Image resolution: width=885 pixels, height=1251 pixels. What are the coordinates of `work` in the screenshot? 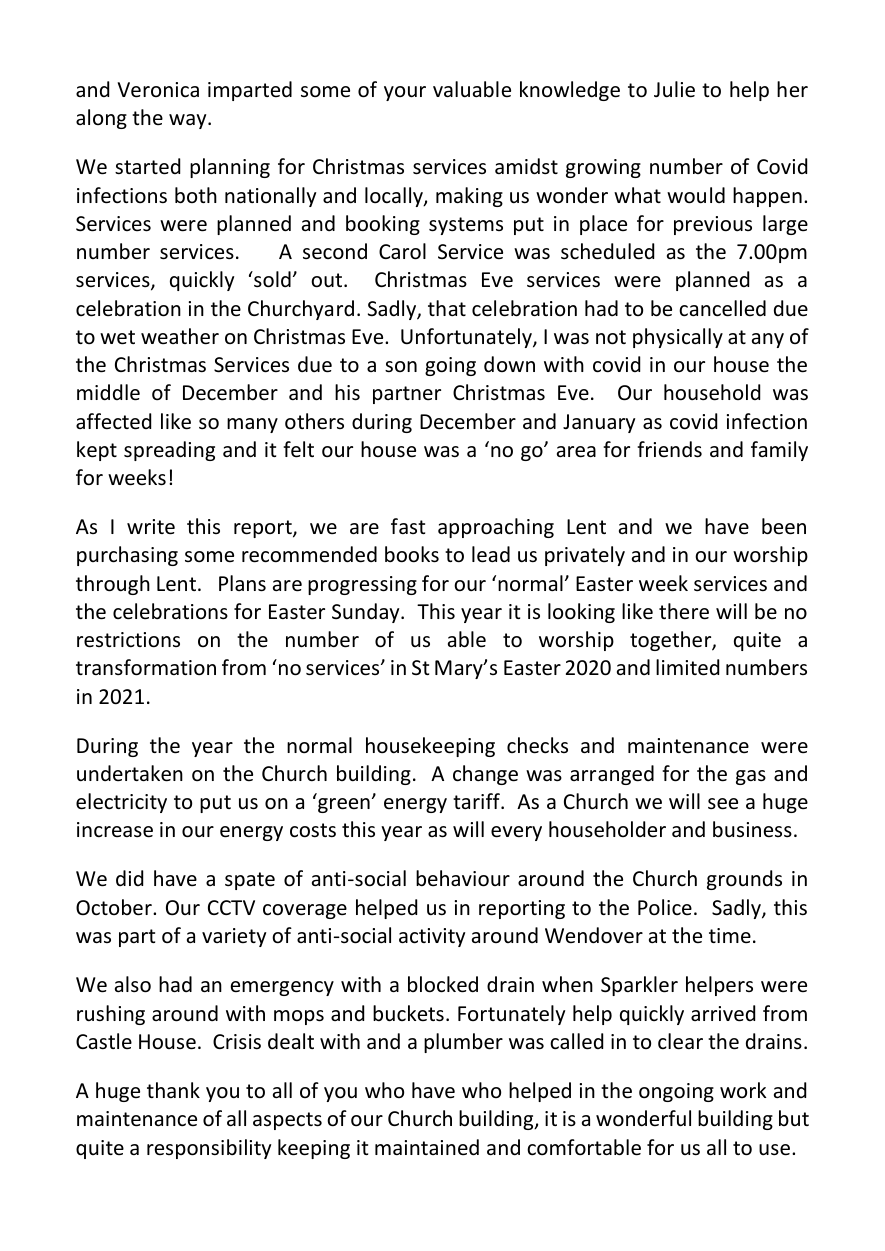 It's located at (743, 1090).
